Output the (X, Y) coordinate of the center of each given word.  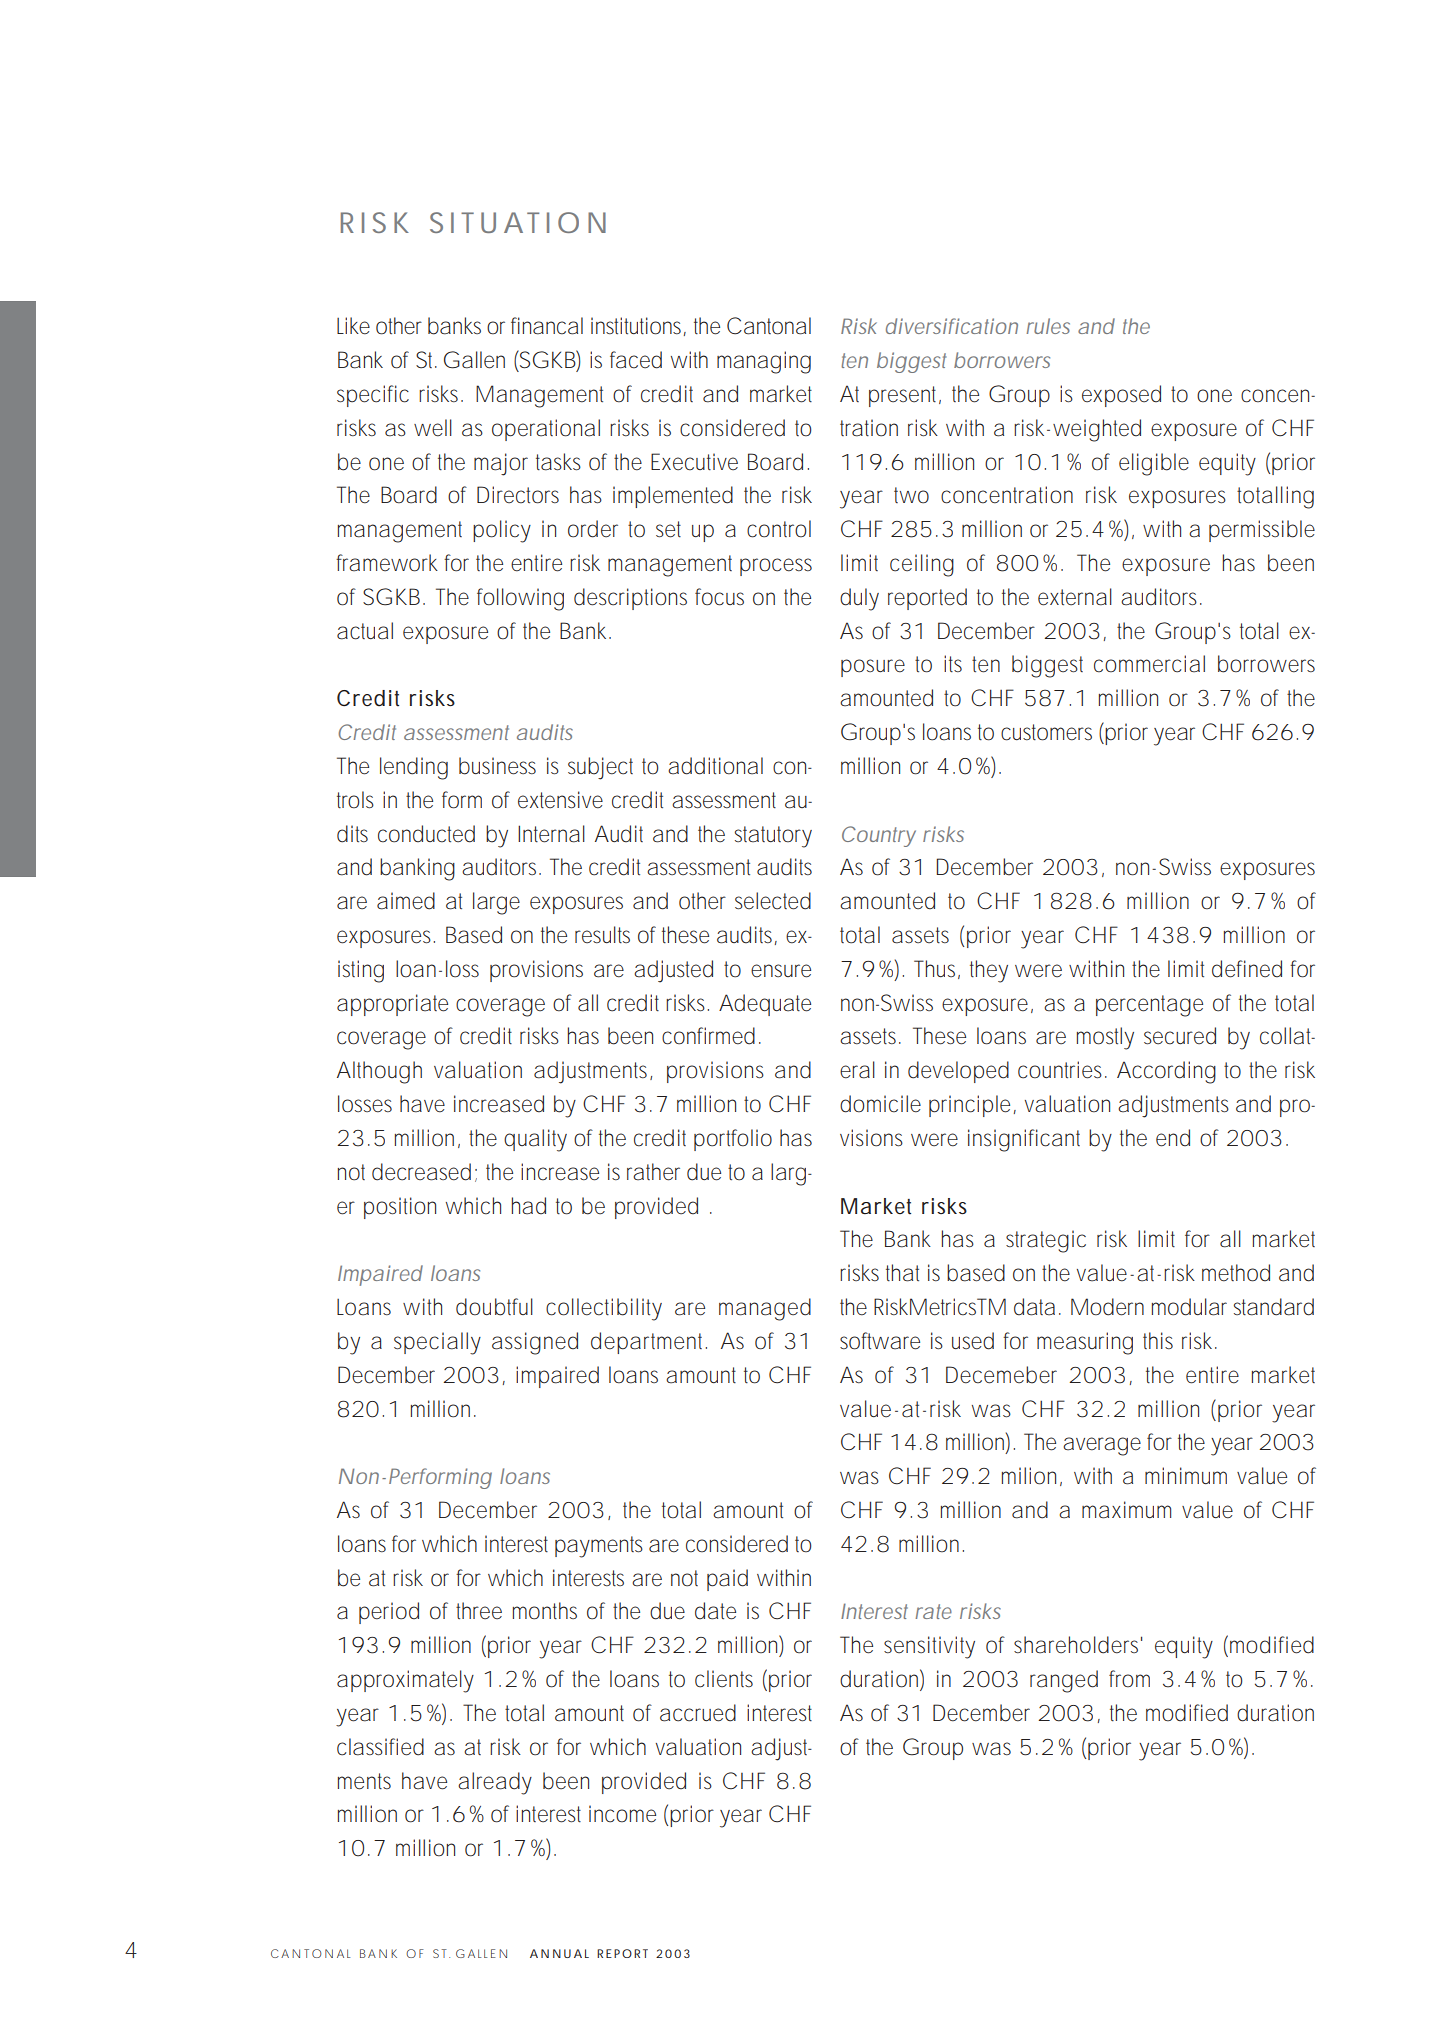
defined (1247, 969)
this (1158, 1340)
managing (764, 362)
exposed (1121, 396)
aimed (406, 901)
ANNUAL (559, 1953)
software (880, 1341)
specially (437, 1343)
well (433, 428)
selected (773, 901)
